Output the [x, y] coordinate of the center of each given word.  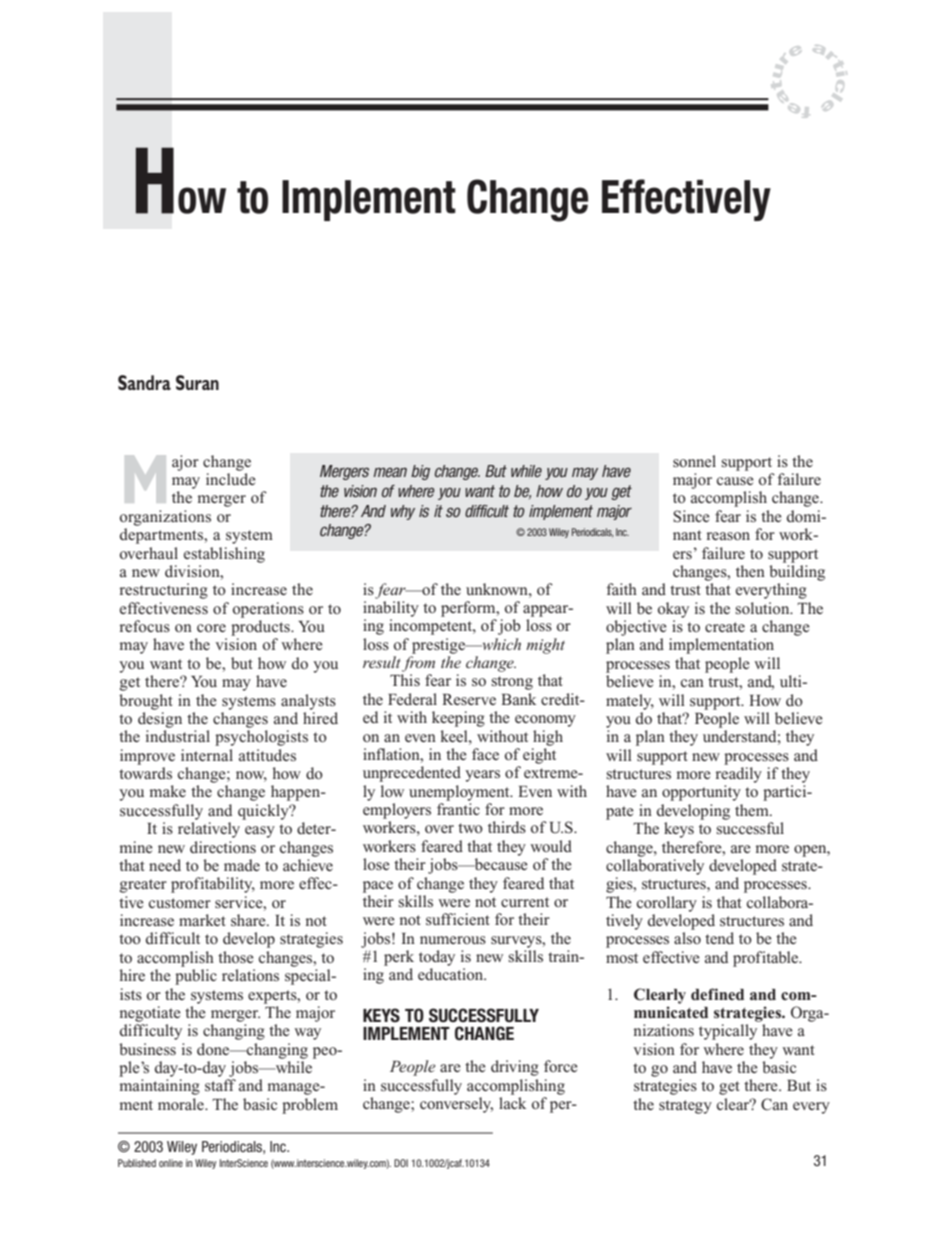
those [236, 957]
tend [719, 938]
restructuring [163, 591]
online [171, 1163]
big [420, 472]
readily [738, 775]
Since [691, 516]
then [750, 571]
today [437, 958]
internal [207, 755]
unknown [498, 589]
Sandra [144, 382]
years [482, 776]
